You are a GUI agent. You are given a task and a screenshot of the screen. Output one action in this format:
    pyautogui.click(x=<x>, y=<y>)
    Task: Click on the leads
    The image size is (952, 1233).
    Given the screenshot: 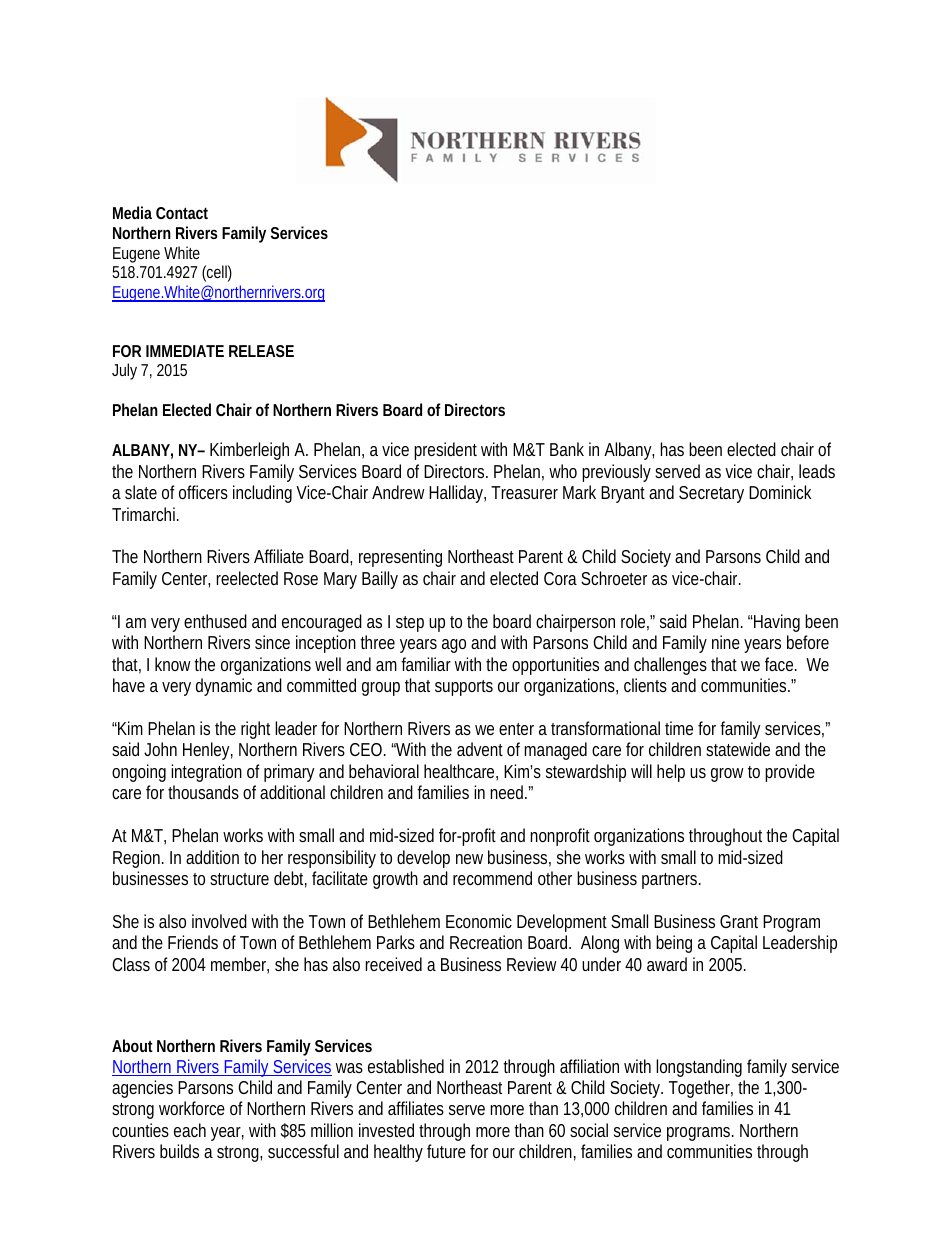 What is the action you would take?
    pyautogui.click(x=817, y=471)
